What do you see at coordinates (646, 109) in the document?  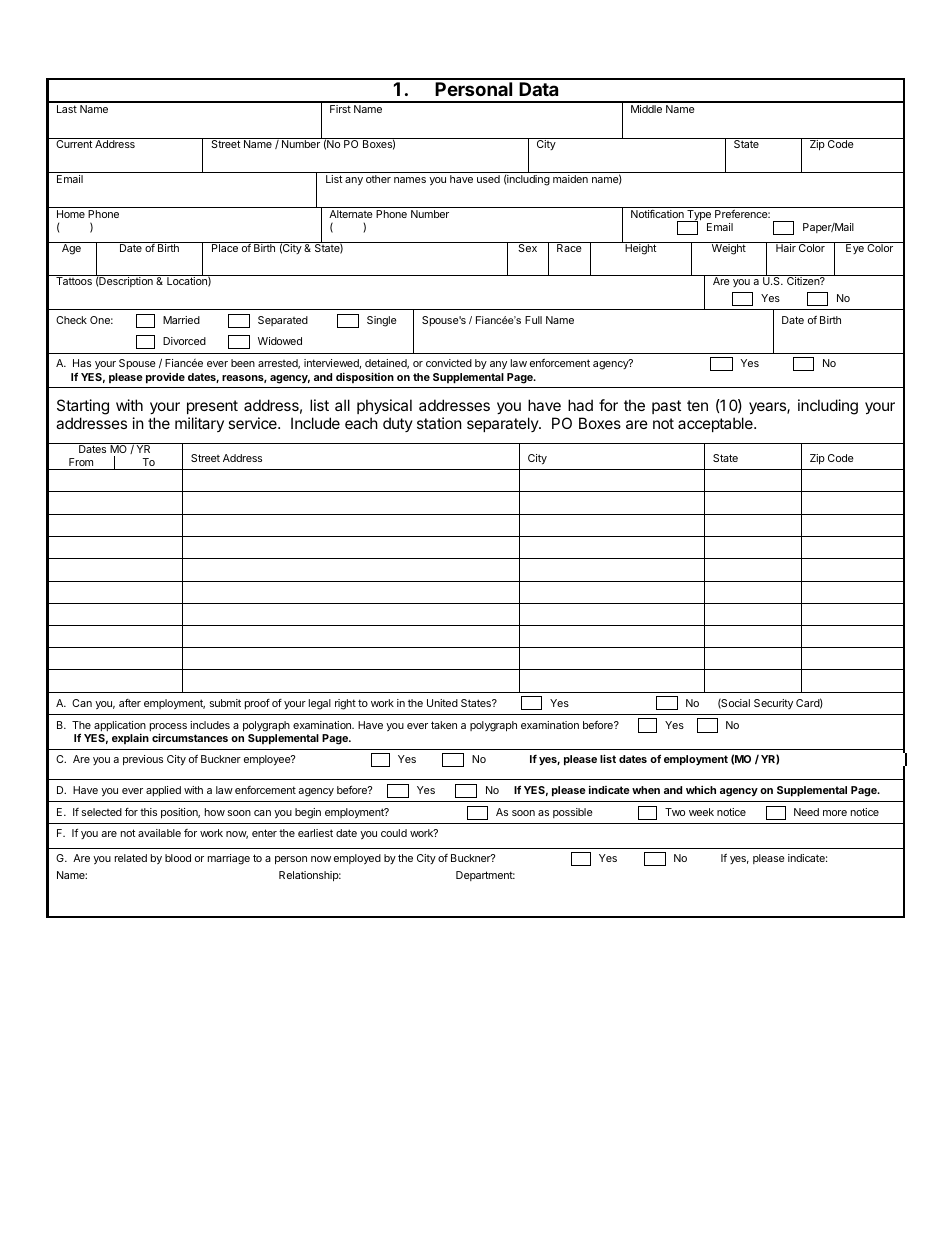 I see `Middle` at bounding box center [646, 109].
